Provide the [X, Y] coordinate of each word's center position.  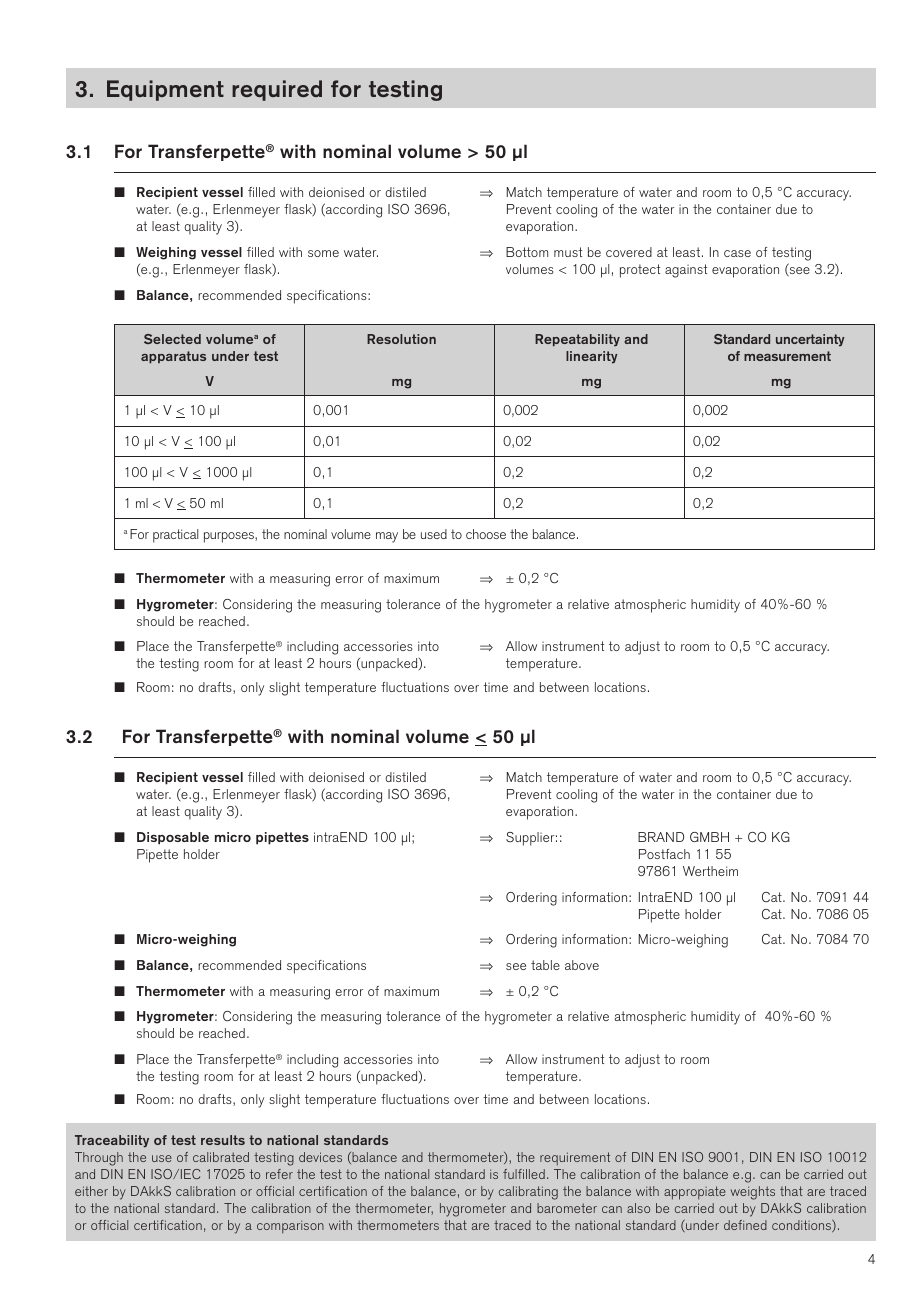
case [737, 253]
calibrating [528, 1193]
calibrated [221, 1157]
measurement [787, 356]
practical [175, 536]
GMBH [709, 837]
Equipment [165, 90]
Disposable [173, 838]
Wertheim [710, 871]
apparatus [173, 357]
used [434, 534]
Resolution [401, 339]
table [545, 965]
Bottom [527, 252]
